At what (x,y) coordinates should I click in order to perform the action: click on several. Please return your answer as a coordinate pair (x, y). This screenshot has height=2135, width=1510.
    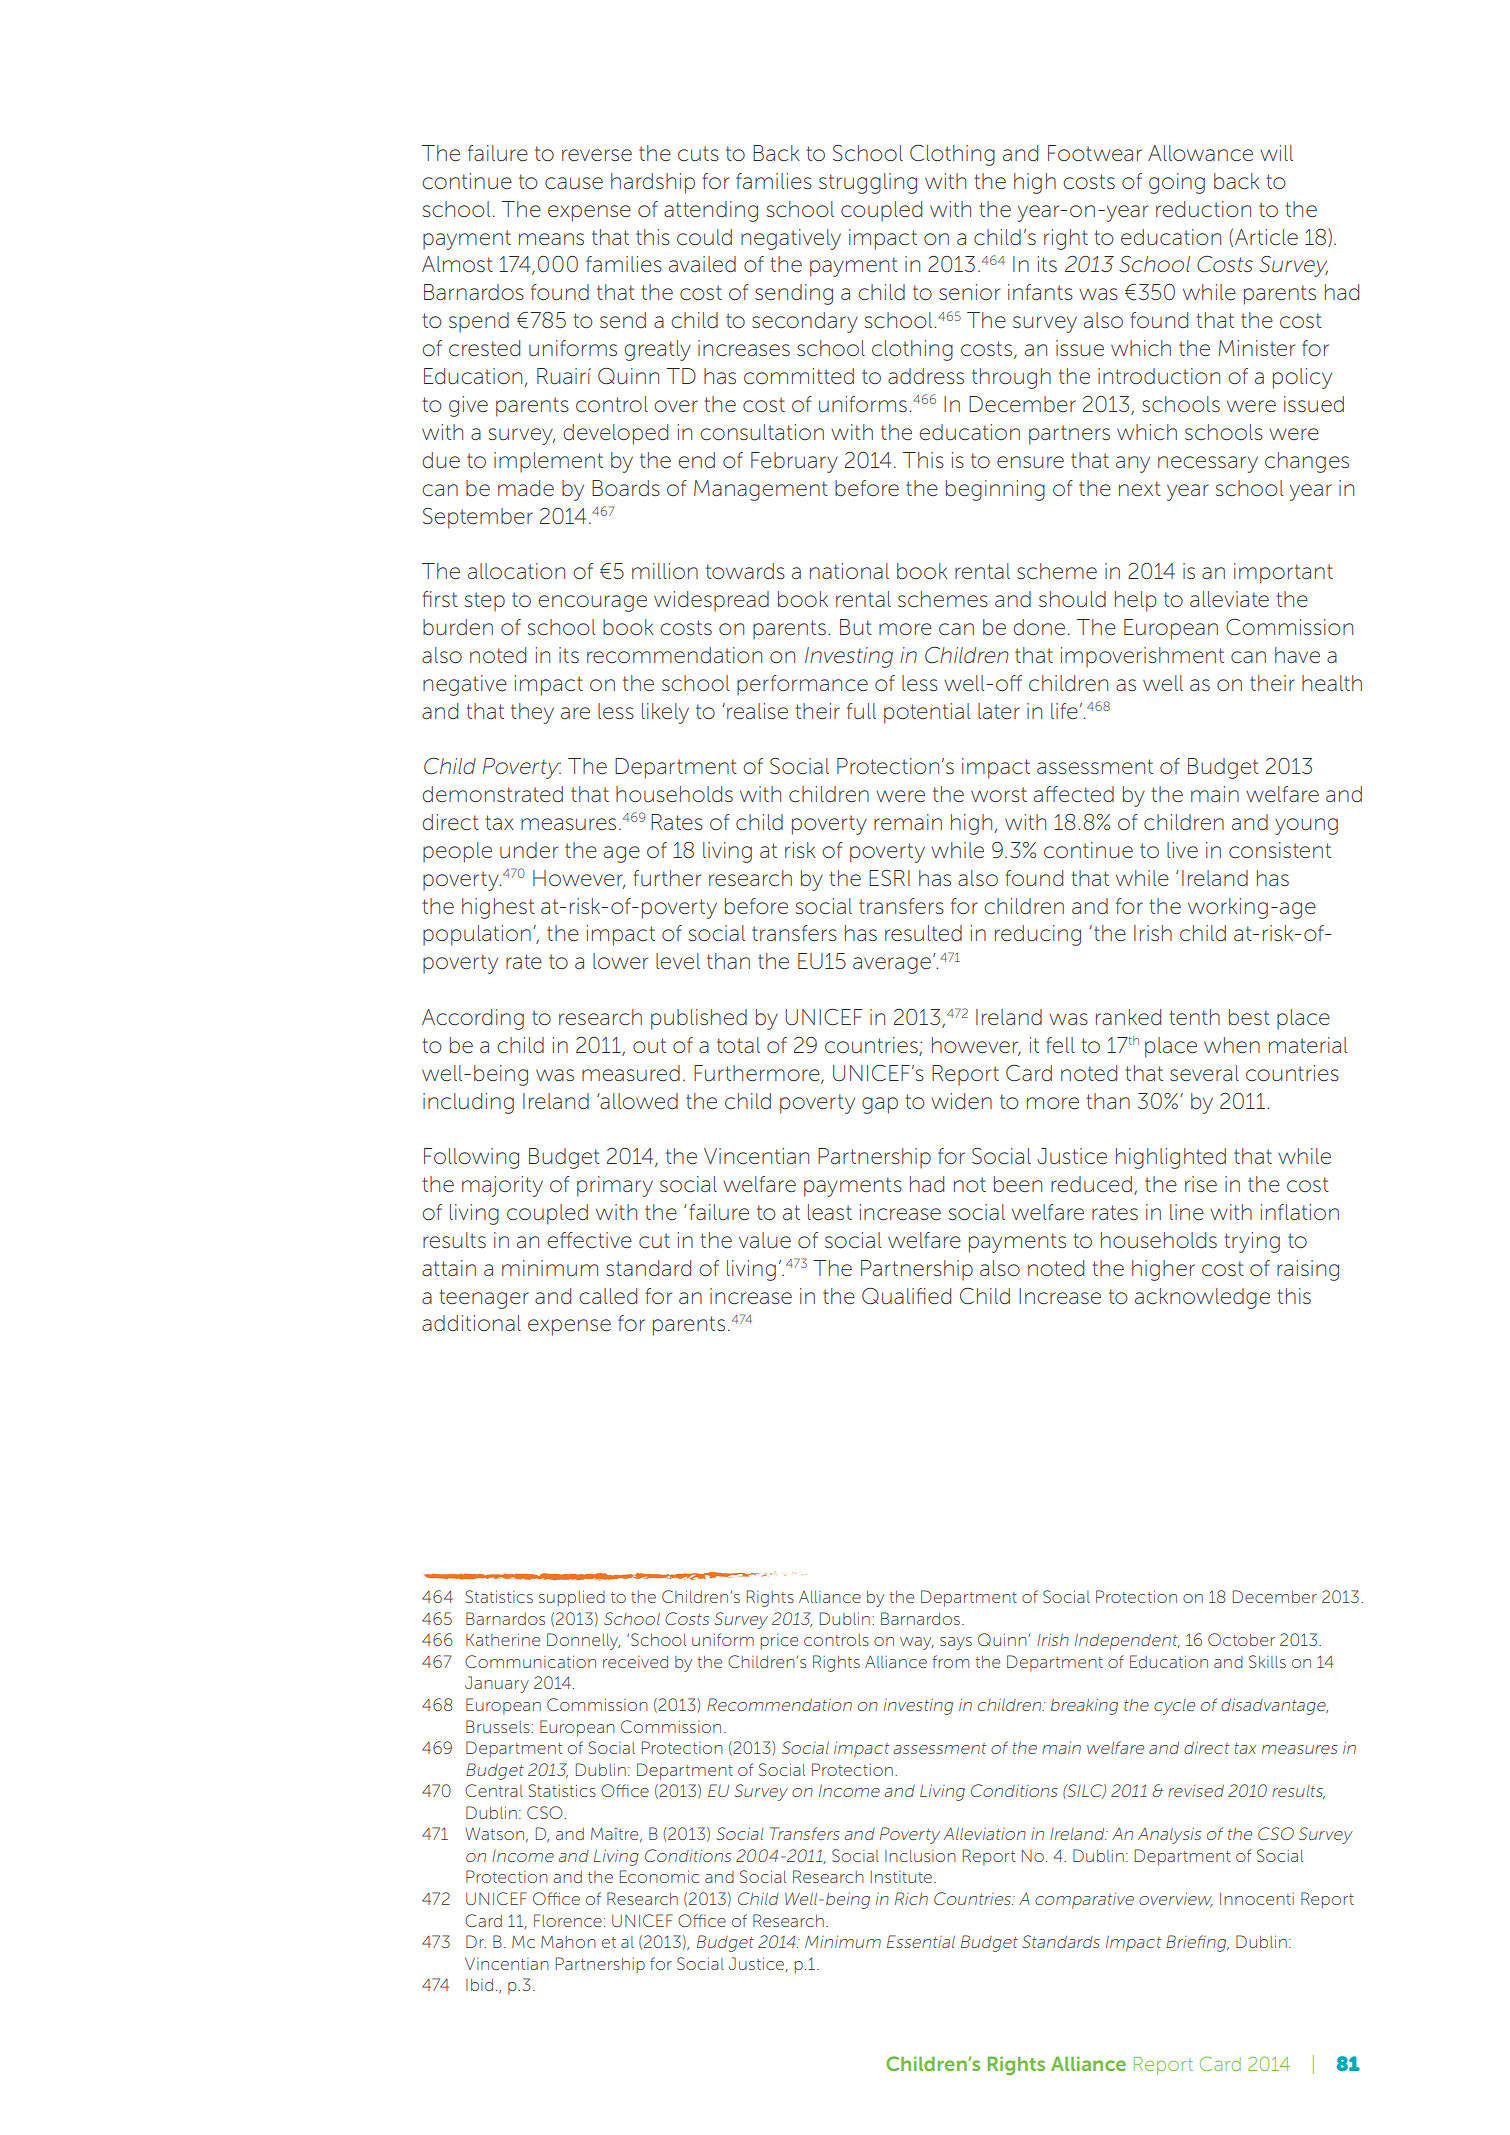
    Looking at the image, I should click on (1204, 1073).
